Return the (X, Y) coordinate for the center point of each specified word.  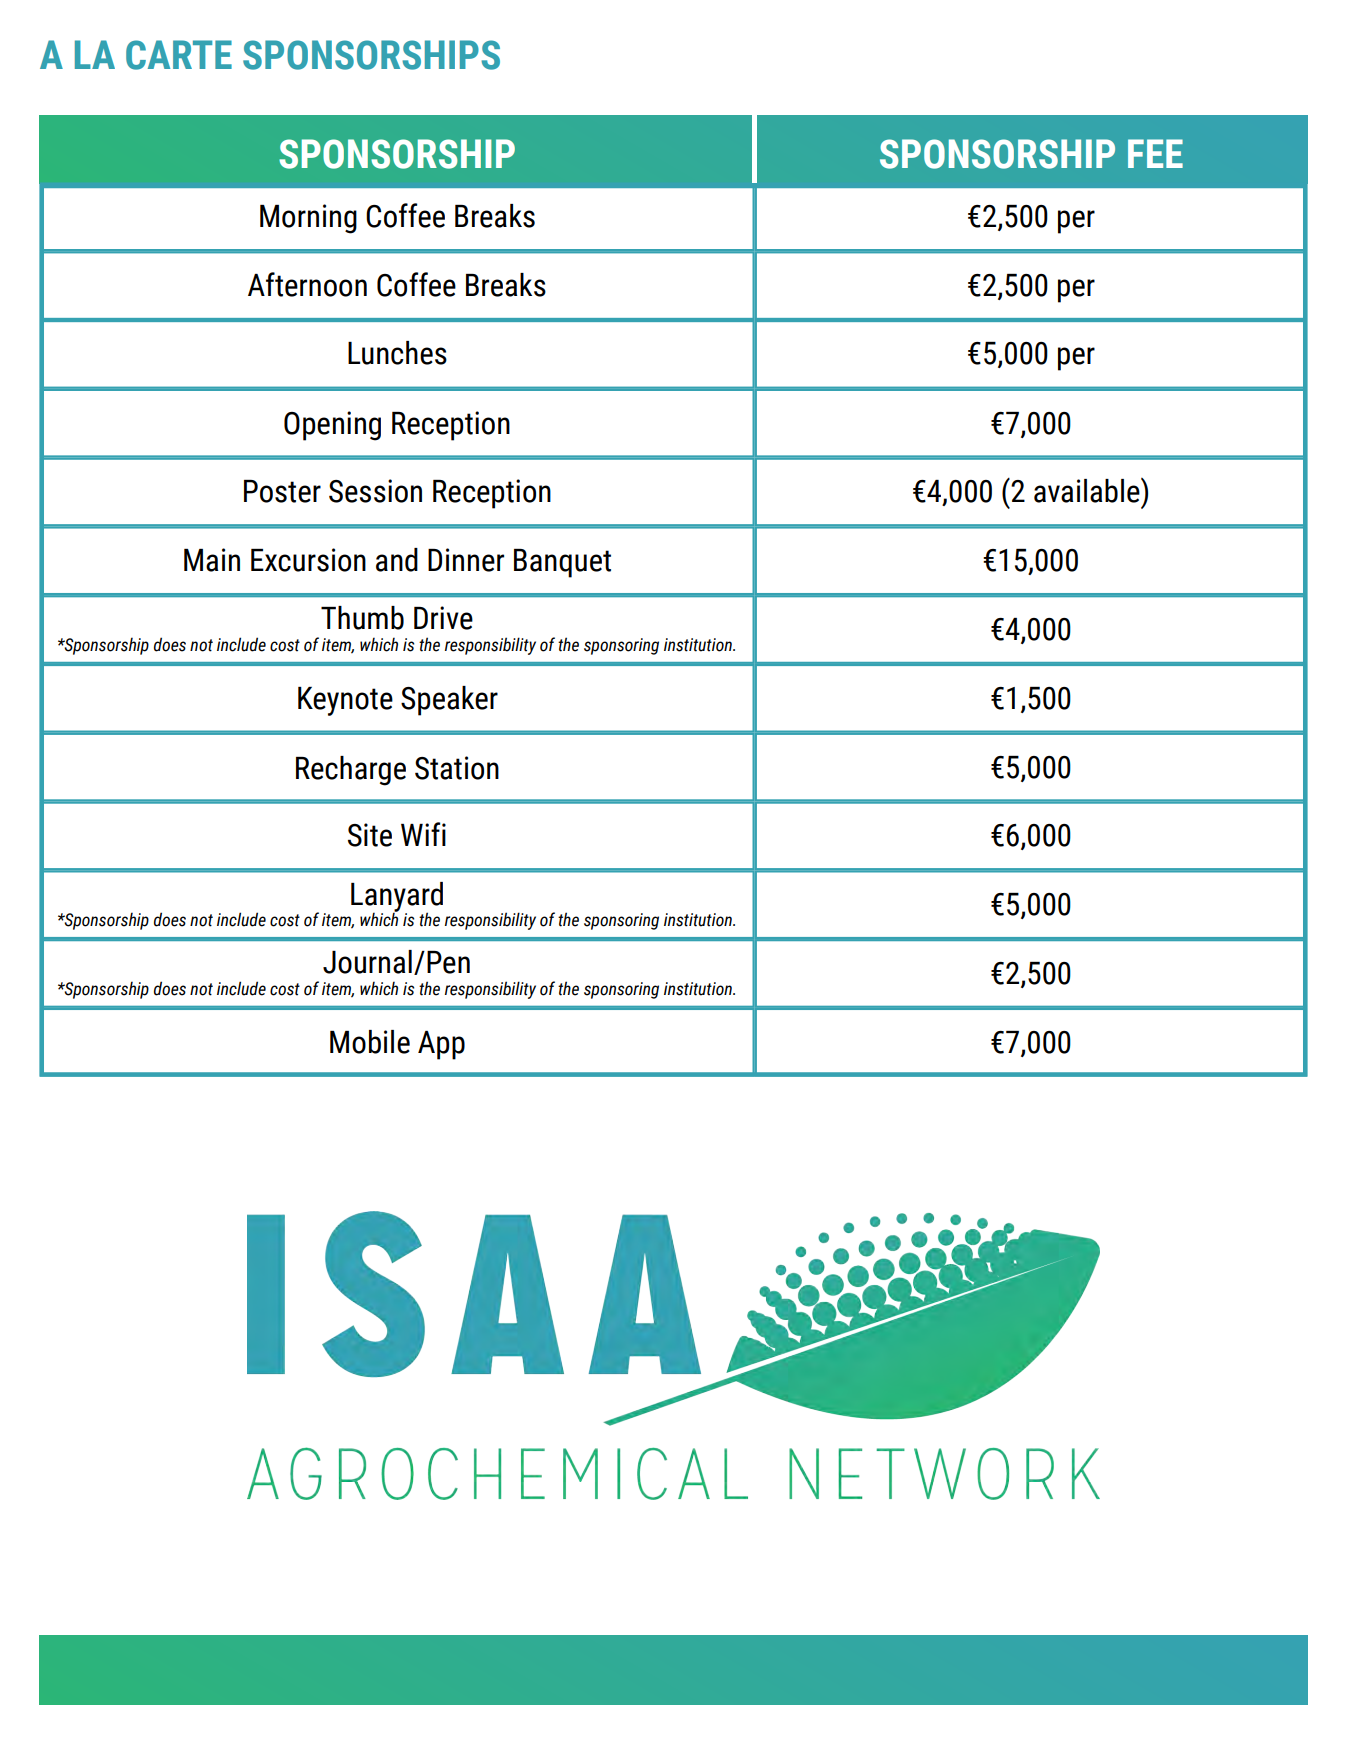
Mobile (370, 1042)
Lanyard (397, 898)
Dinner (466, 560)
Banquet (562, 563)
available (1088, 490)
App (441, 1045)
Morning (308, 219)
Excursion (308, 560)
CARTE (179, 55)
